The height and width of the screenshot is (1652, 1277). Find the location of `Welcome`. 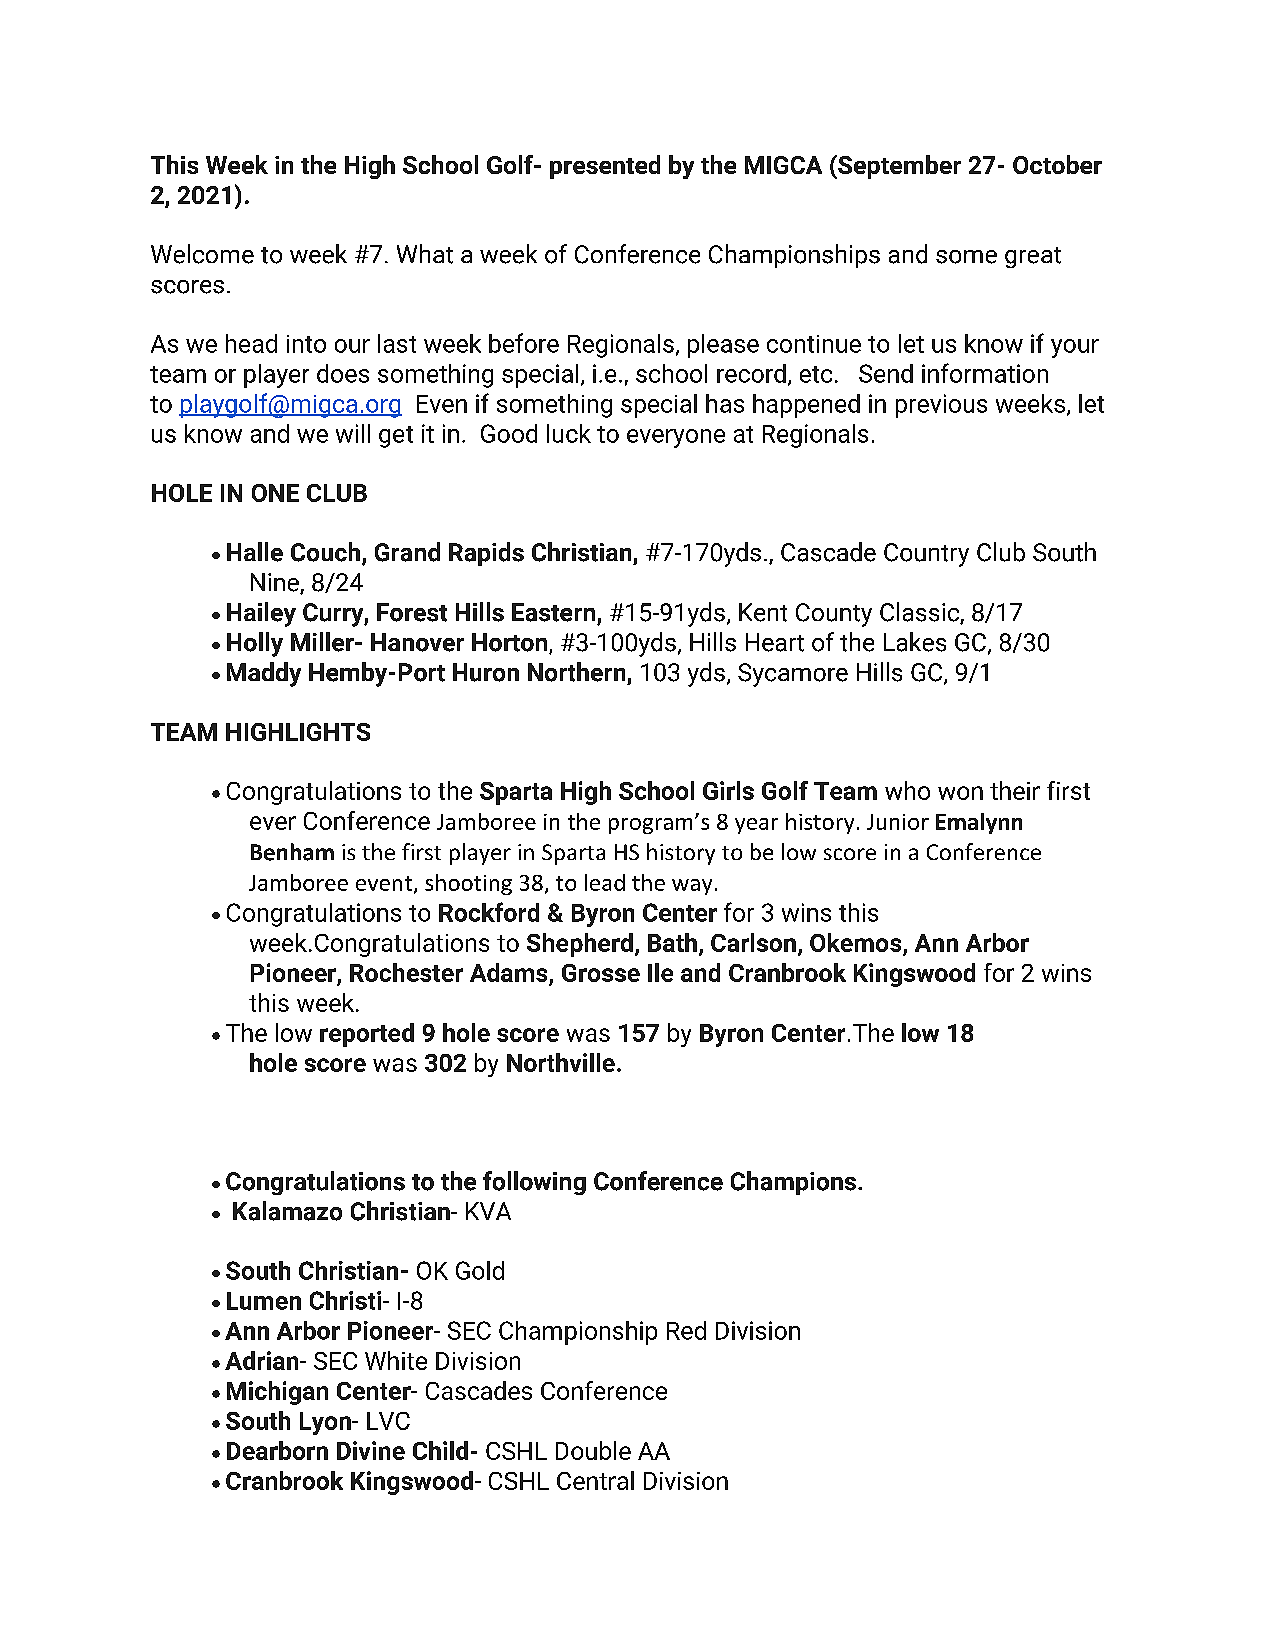

Welcome is located at coordinates (202, 254).
